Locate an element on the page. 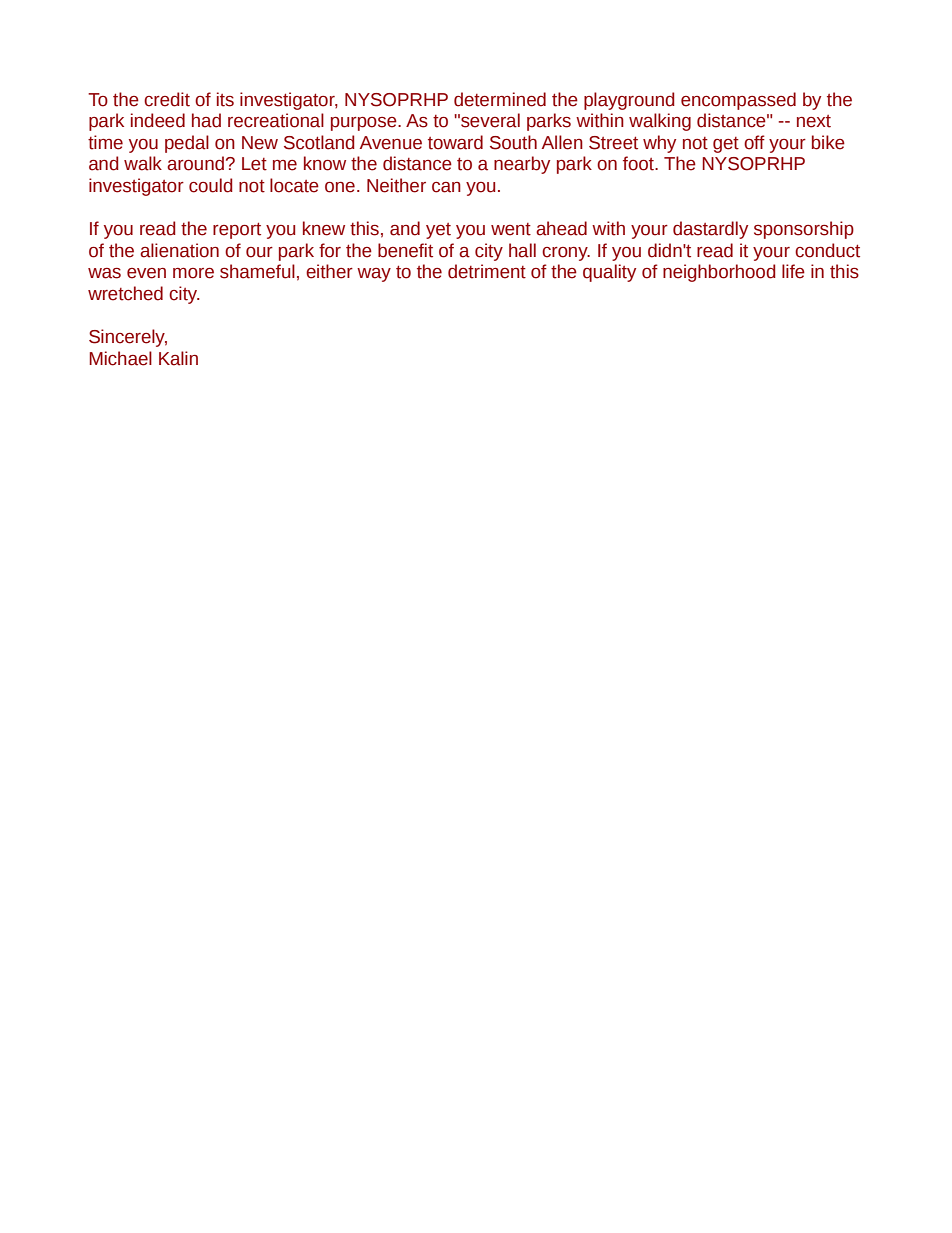 The height and width of the image is (1233, 952). determined is located at coordinates (500, 99).
